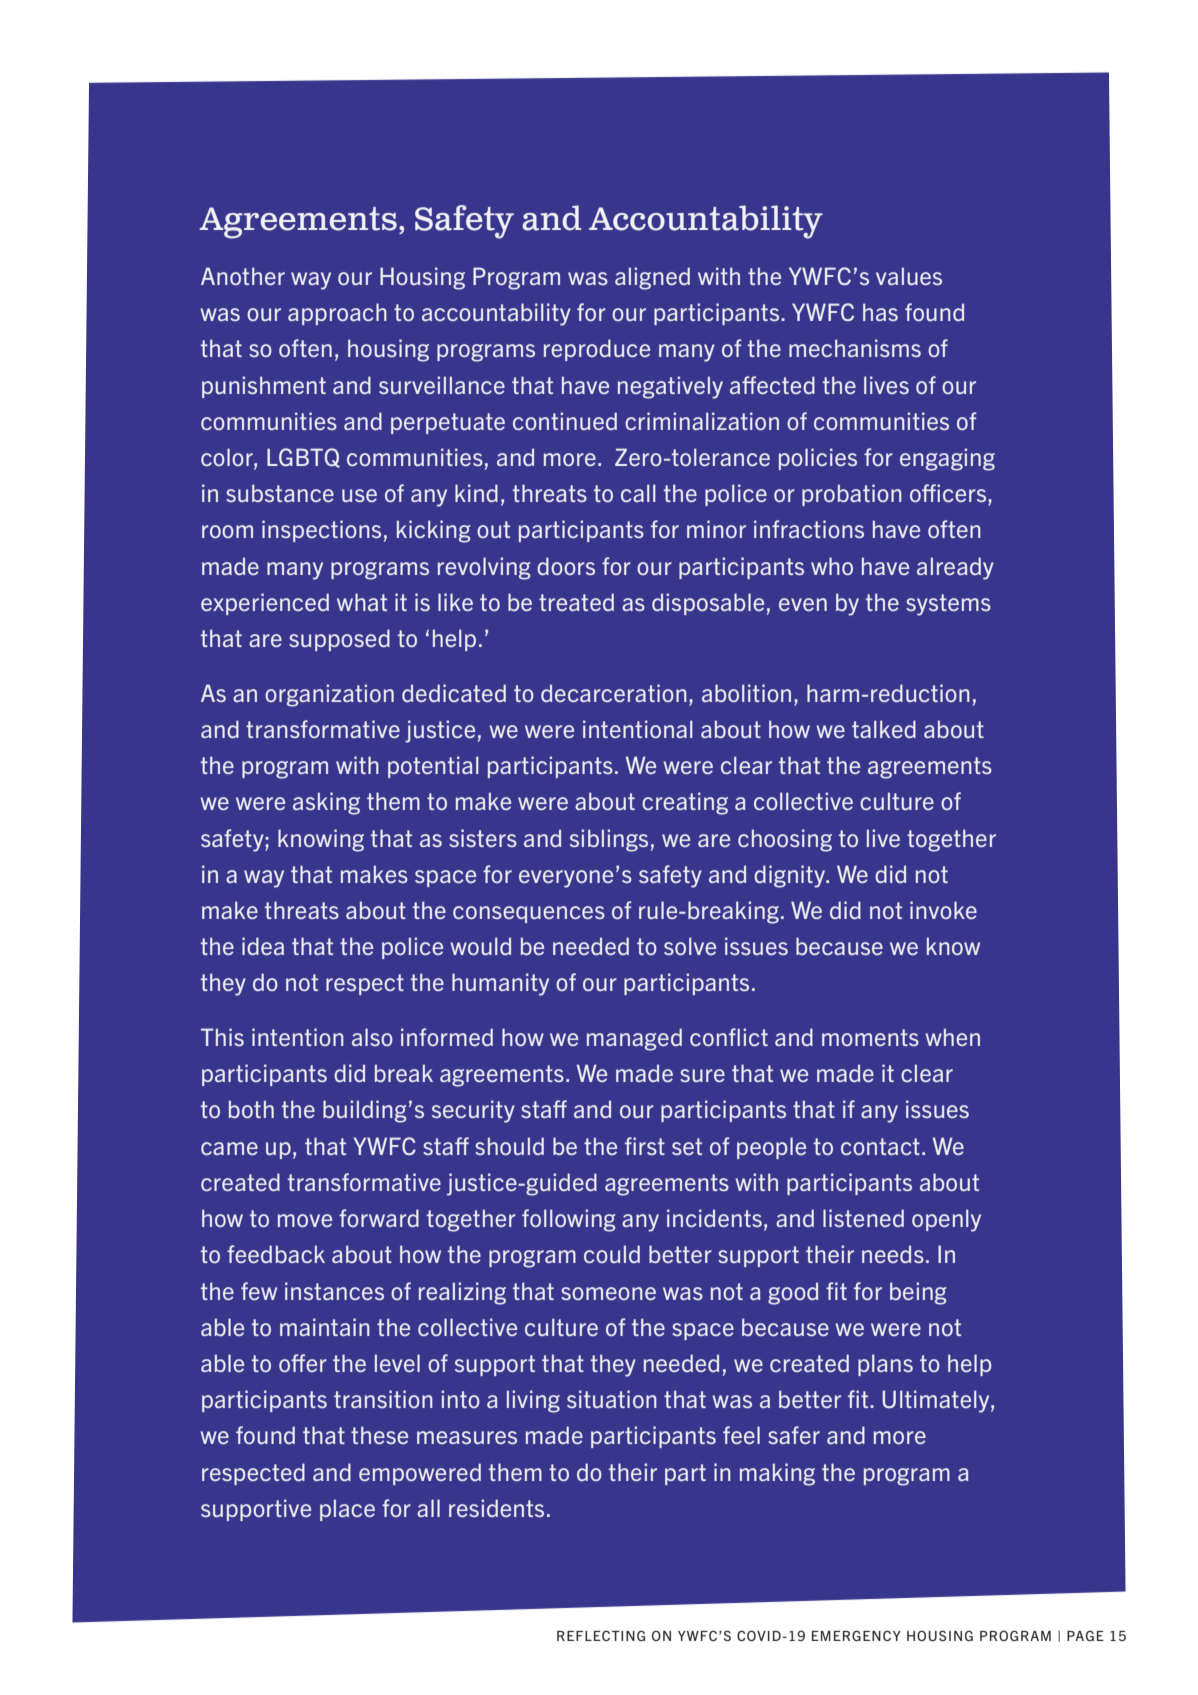  What do you see at coordinates (943, 910) in the screenshot?
I see `invoke` at bounding box center [943, 910].
